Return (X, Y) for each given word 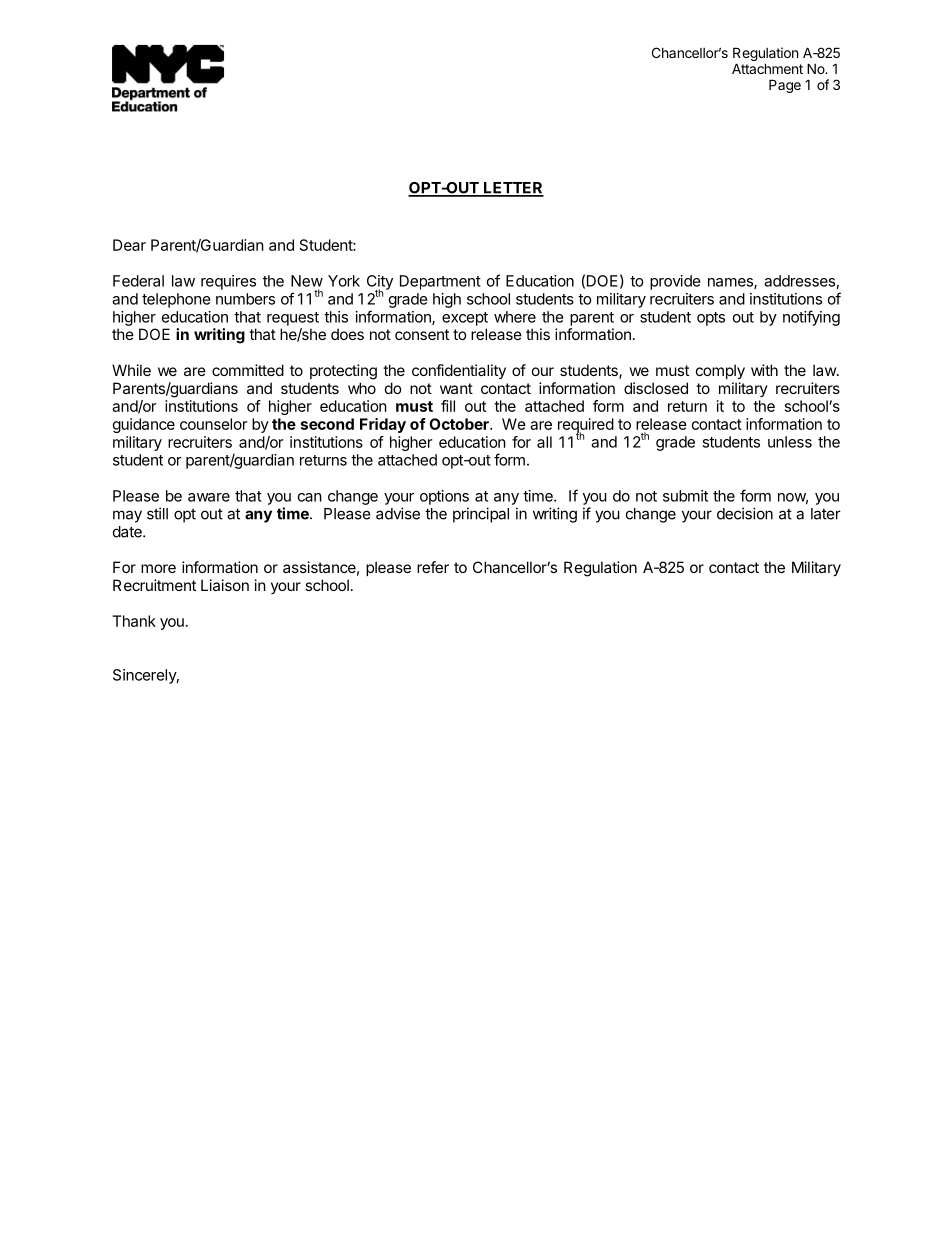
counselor (213, 424)
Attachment (767, 68)
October (460, 424)
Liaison (225, 585)
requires (228, 282)
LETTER (513, 189)
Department (440, 282)
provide (675, 282)
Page (785, 86)
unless (790, 442)
